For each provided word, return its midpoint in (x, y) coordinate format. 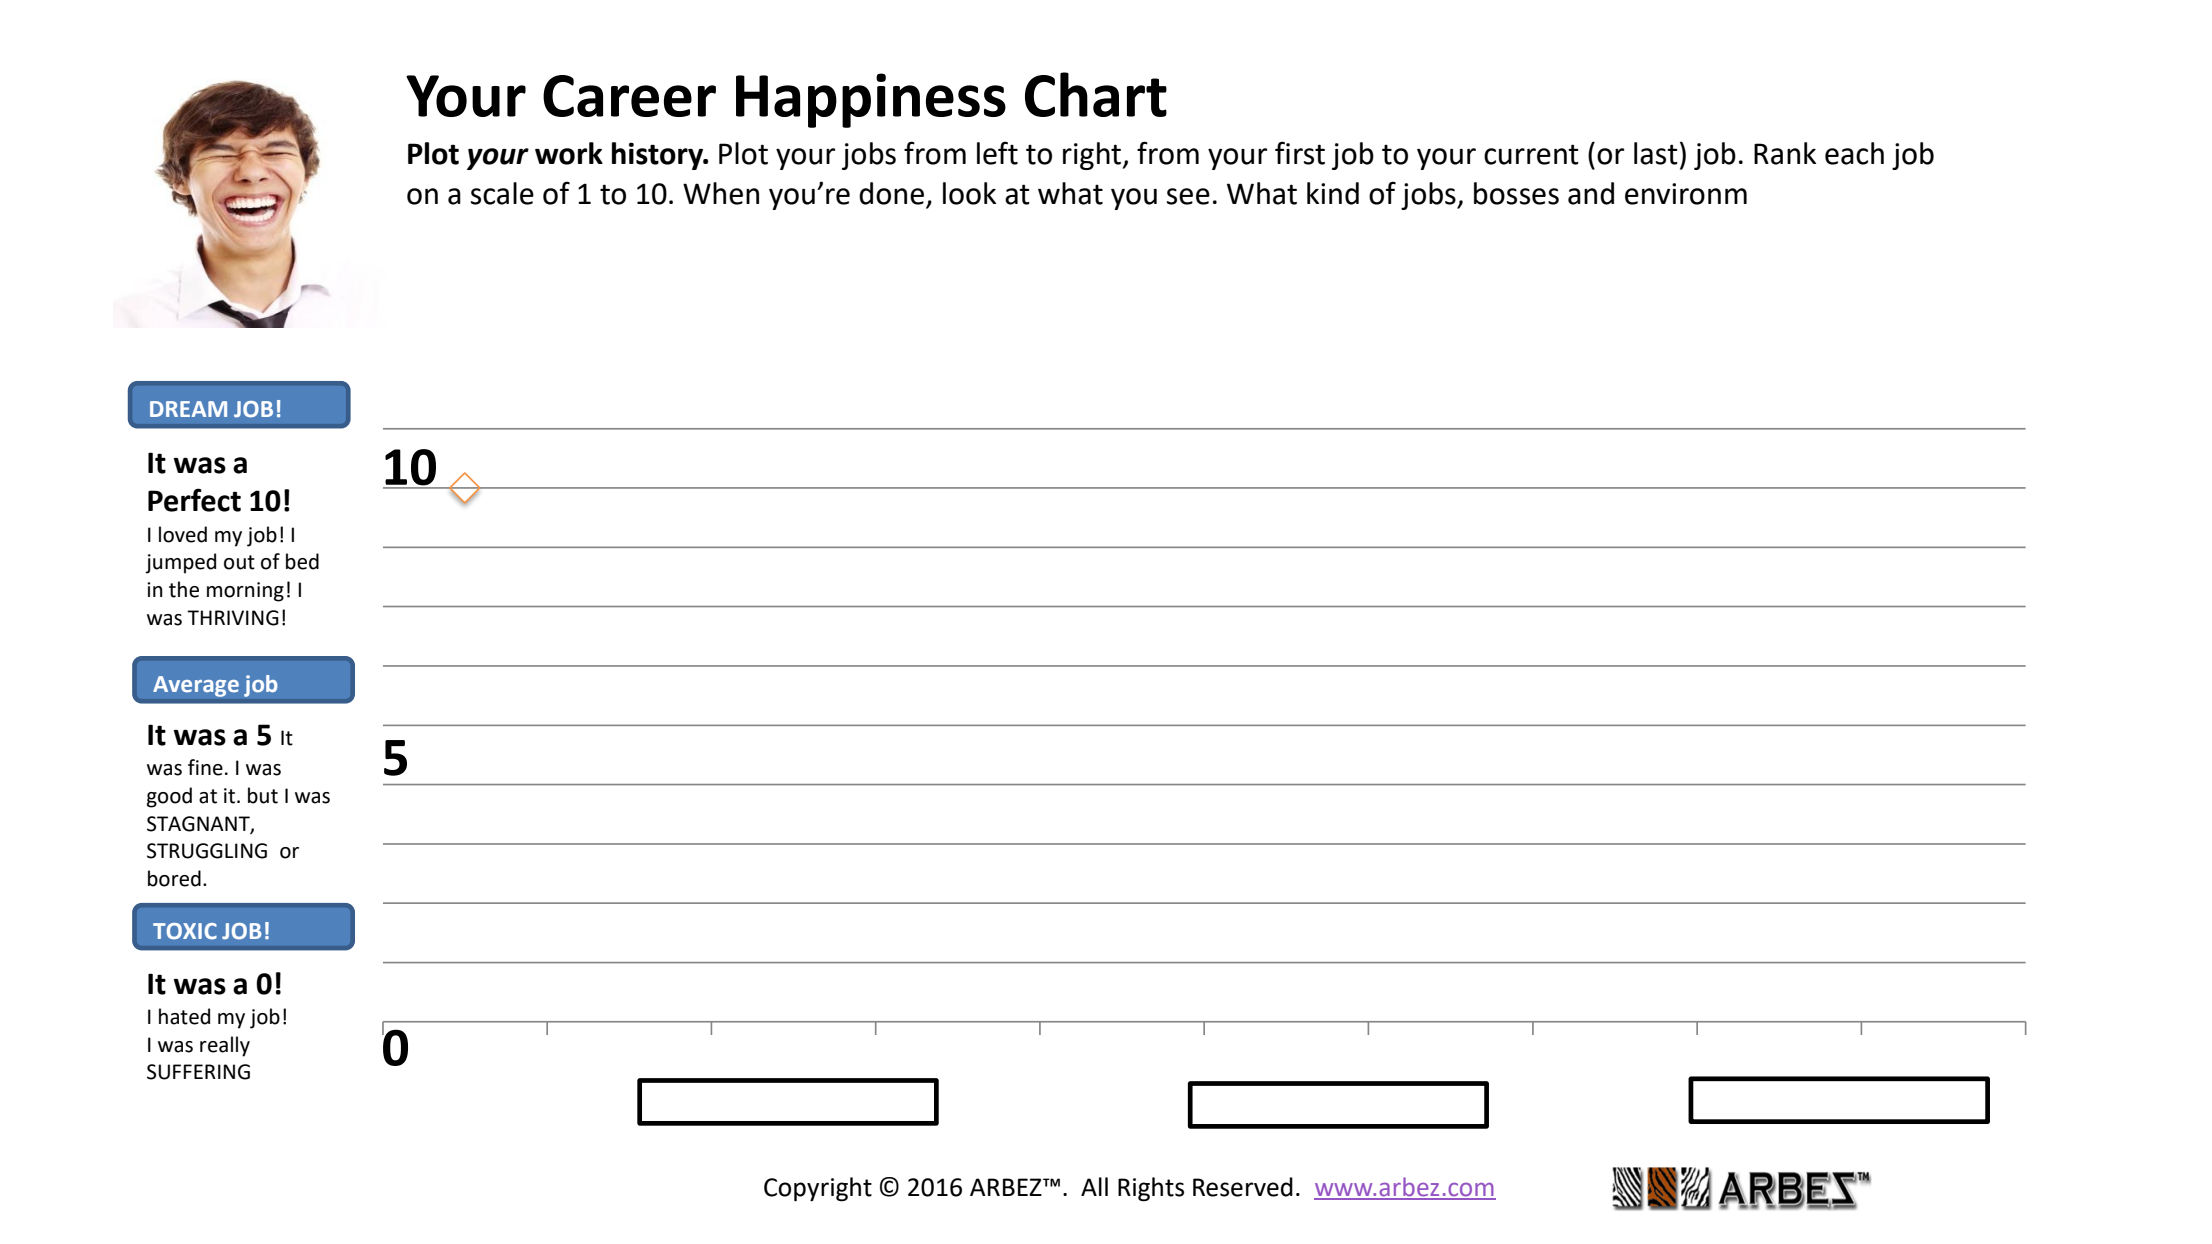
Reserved (1243, 1187)
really (225, 1046)
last (1656, 153)
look (969, 193)
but (263, 795)
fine (205, 767)
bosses (1516, 193)
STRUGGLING (207, 851)
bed (302, 561)
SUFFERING (198, 1072)
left (997, 153)
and (1591, 193)
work (569, 153)
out (239, 562)
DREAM (188, 409)
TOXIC (185, 931)
